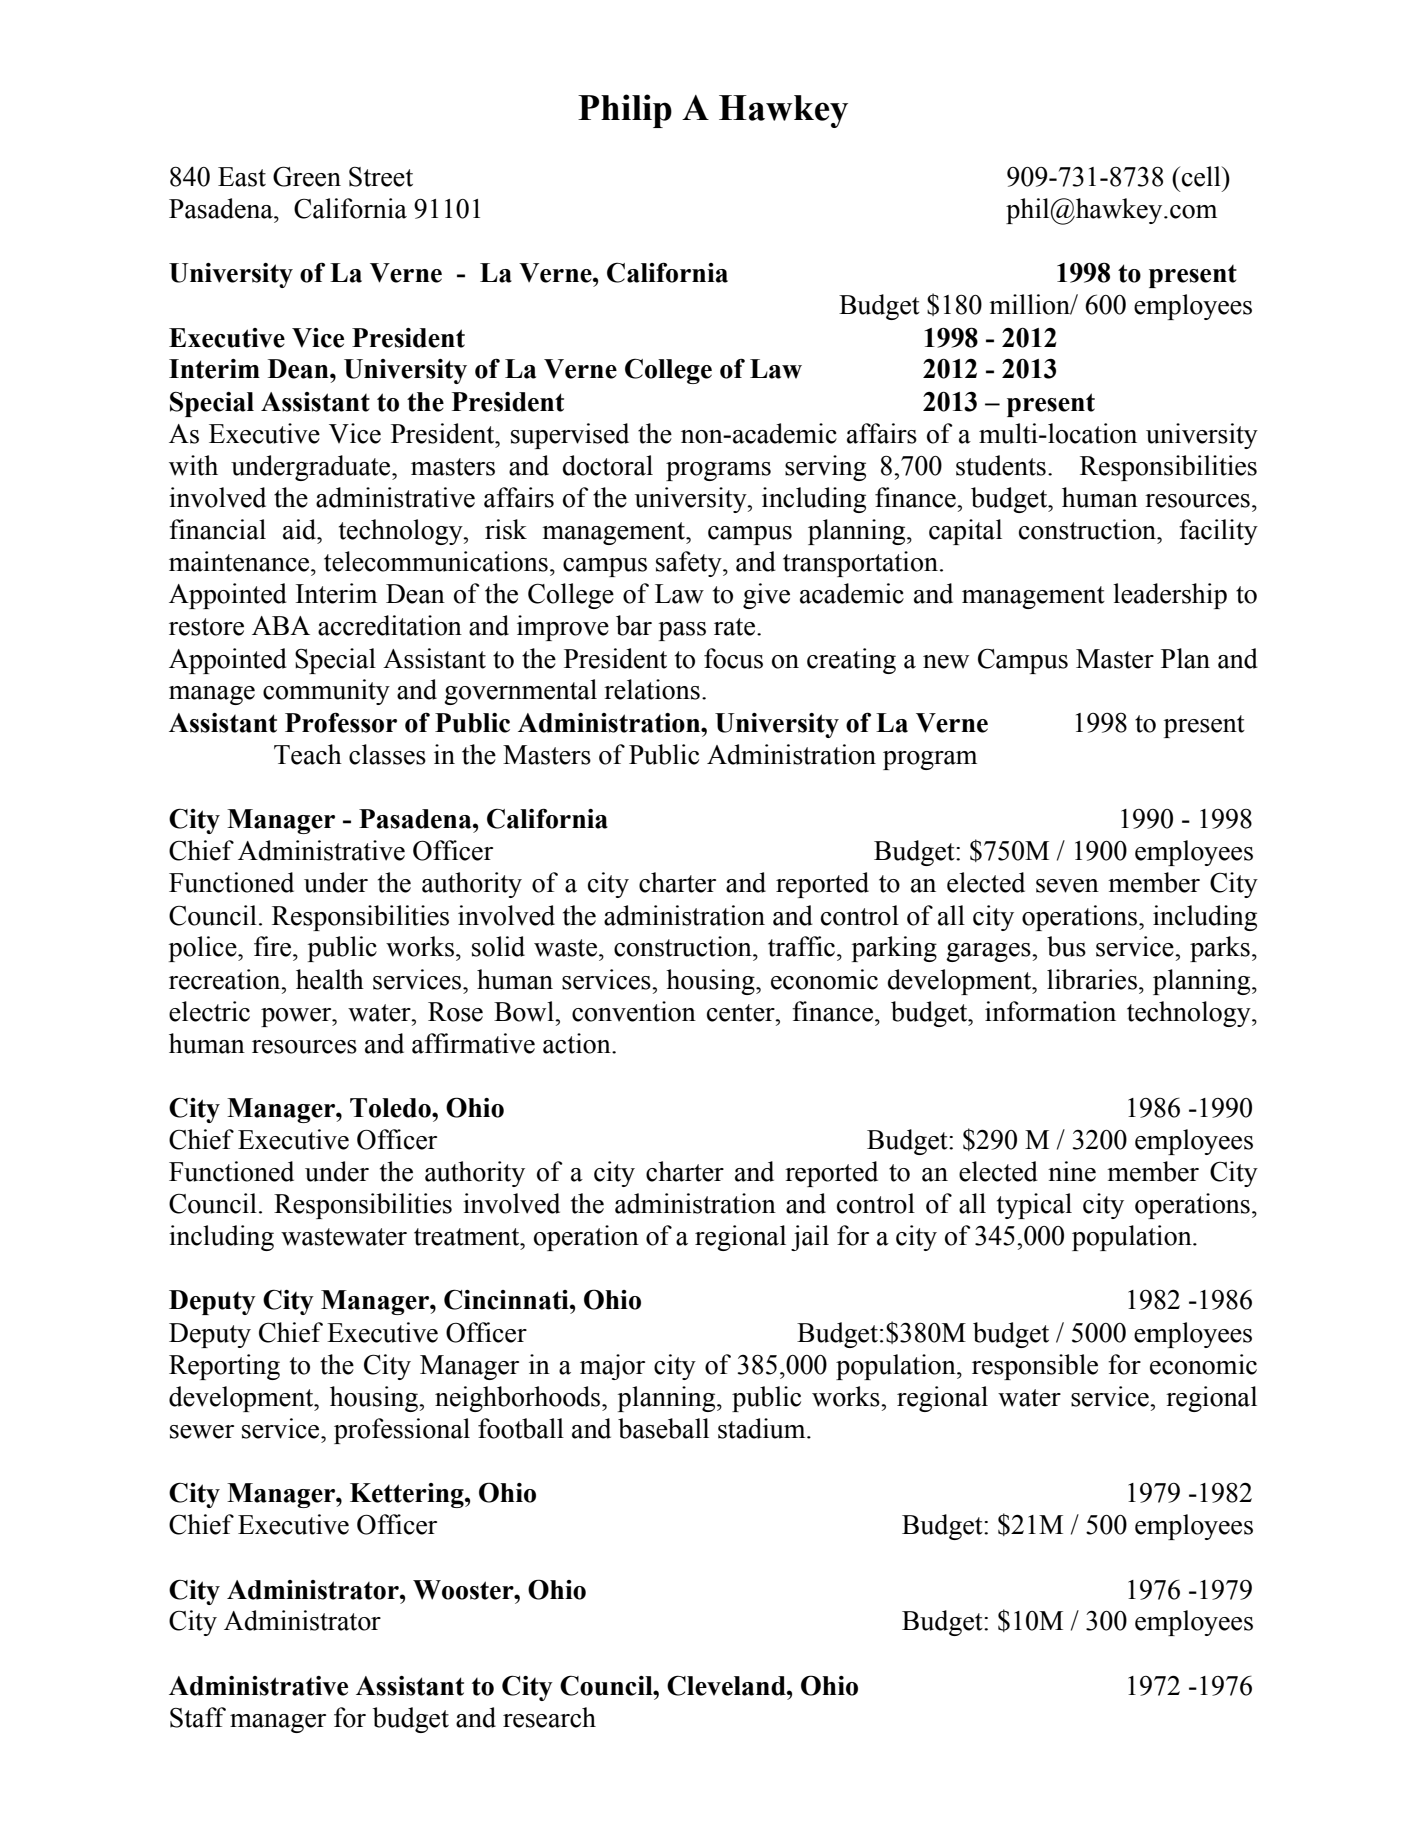 The height and width of the page is (1843, 1424). I want to click on cell, so click(1201, 176).
